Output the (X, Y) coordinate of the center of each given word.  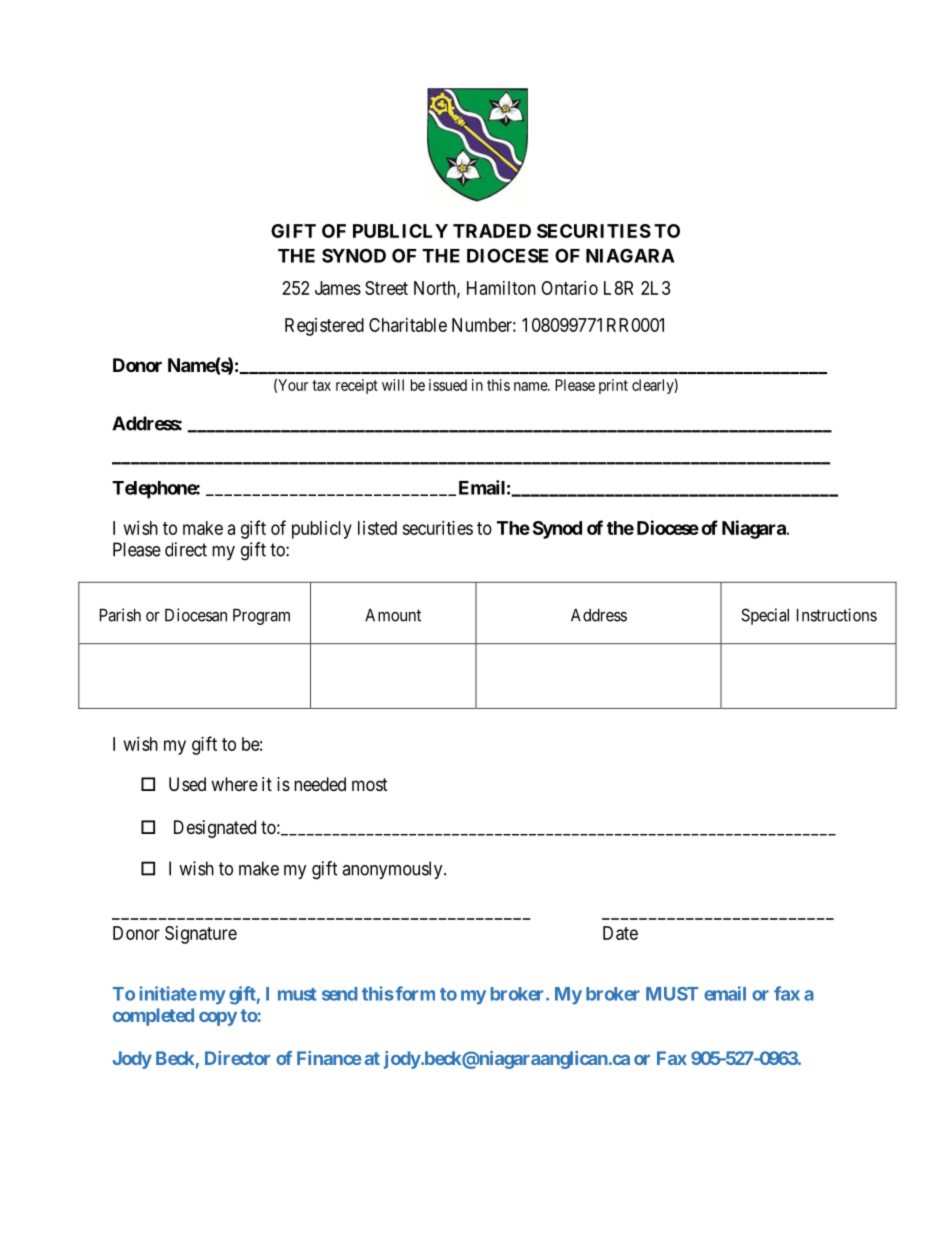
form (414, 993)
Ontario (569, 288)
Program (261, 617)
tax (321, 385)
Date (620, 933)
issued (448, 385)
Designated (215, 829)
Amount (393, 615)
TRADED (492, 231)
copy (218, 1019)
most (370, 784)
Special (765, 616)
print (613, 386)
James (338, 288)
